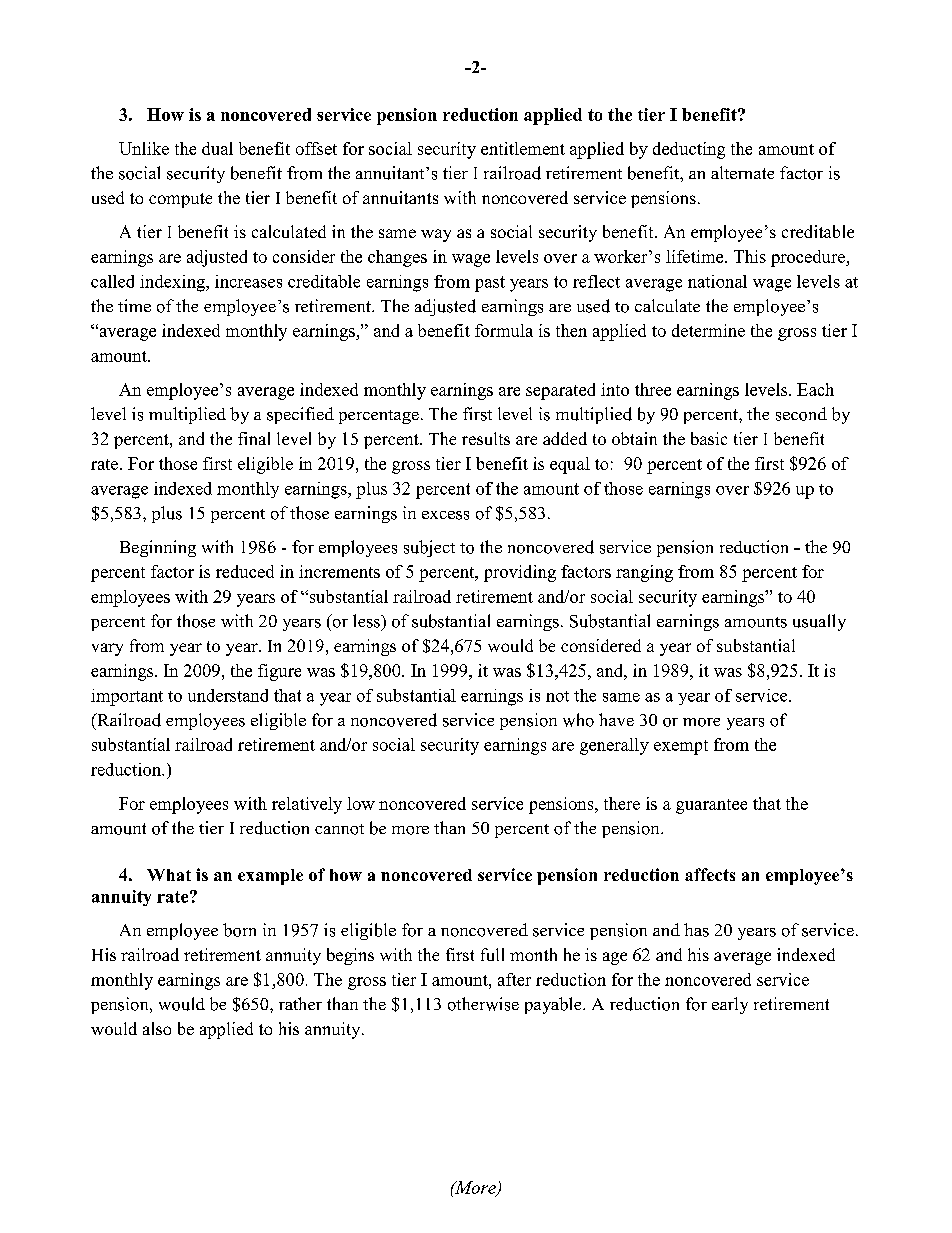 The height and width of the screenshot is (1233, 952). What do you see at coordinates (681, 747) in the screenshot?
I see `exempt` at bounding box center [681, 747].
